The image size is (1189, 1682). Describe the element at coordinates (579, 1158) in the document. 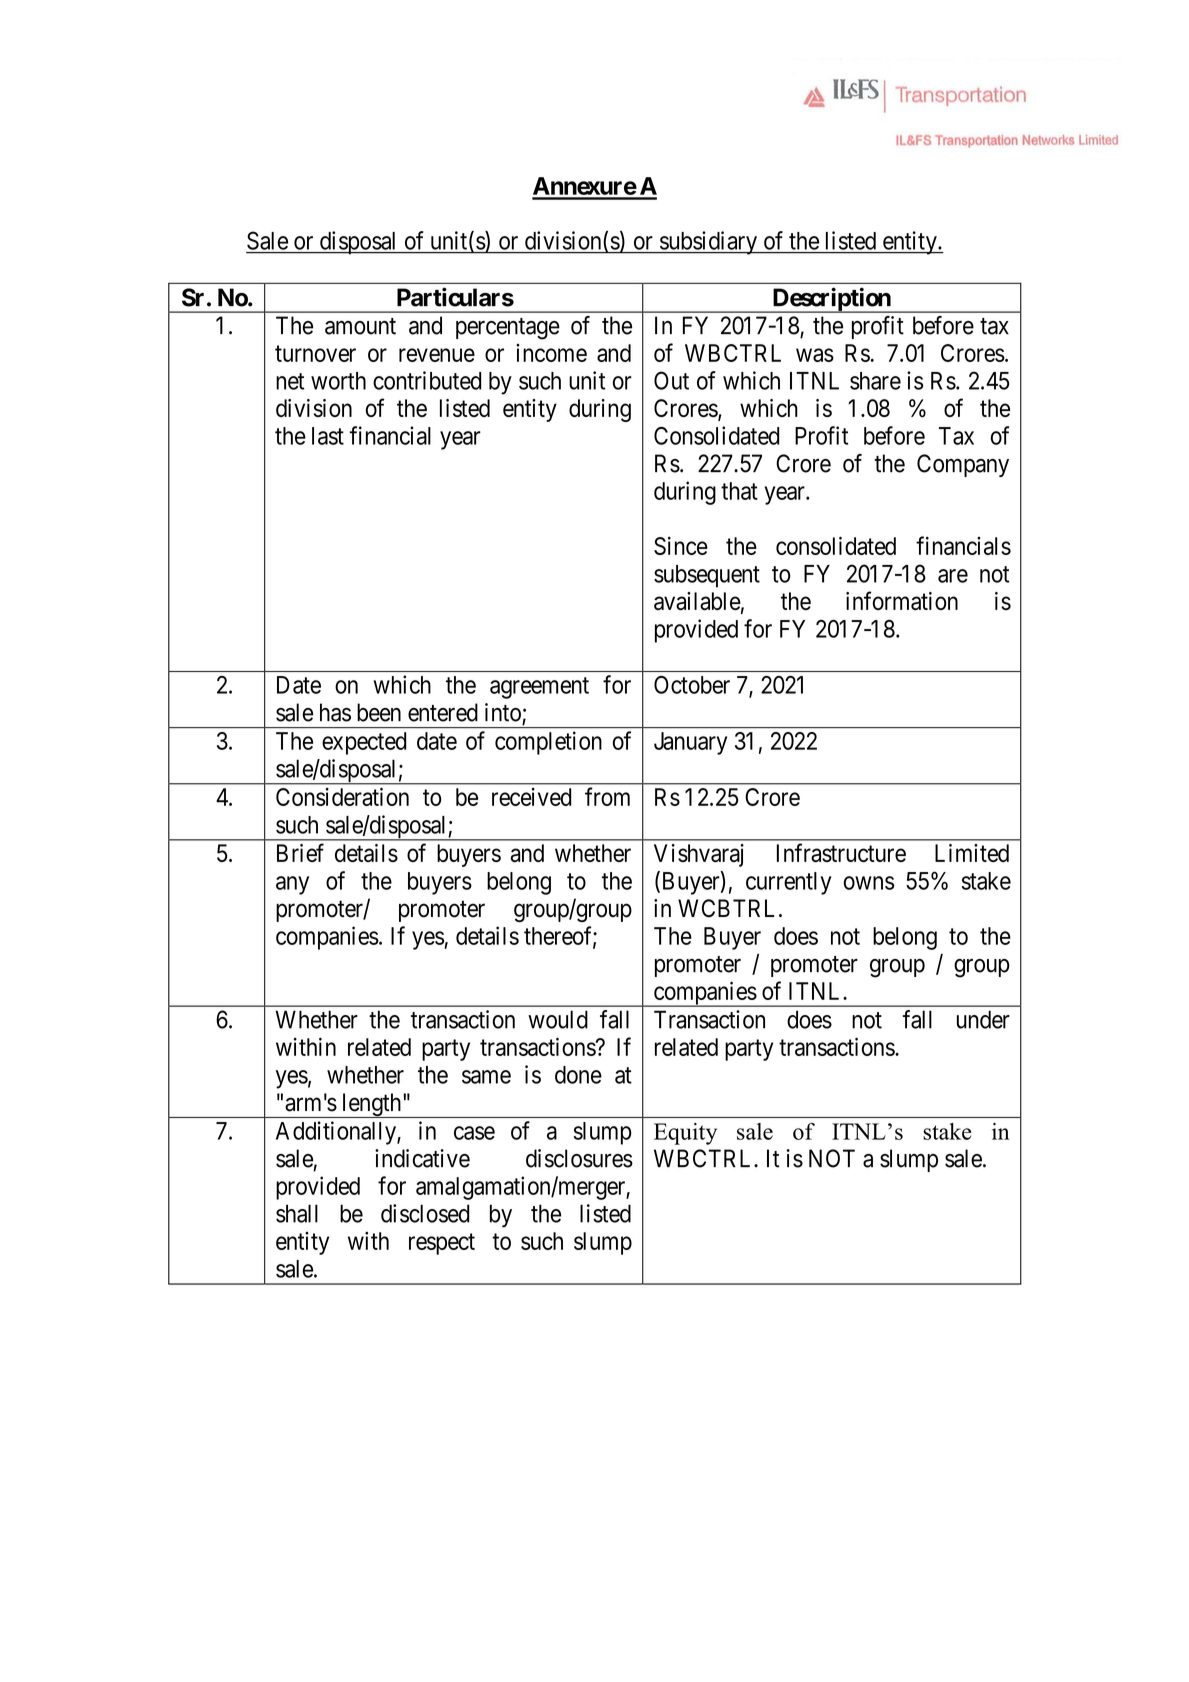

I see `disclosures` at that location.
